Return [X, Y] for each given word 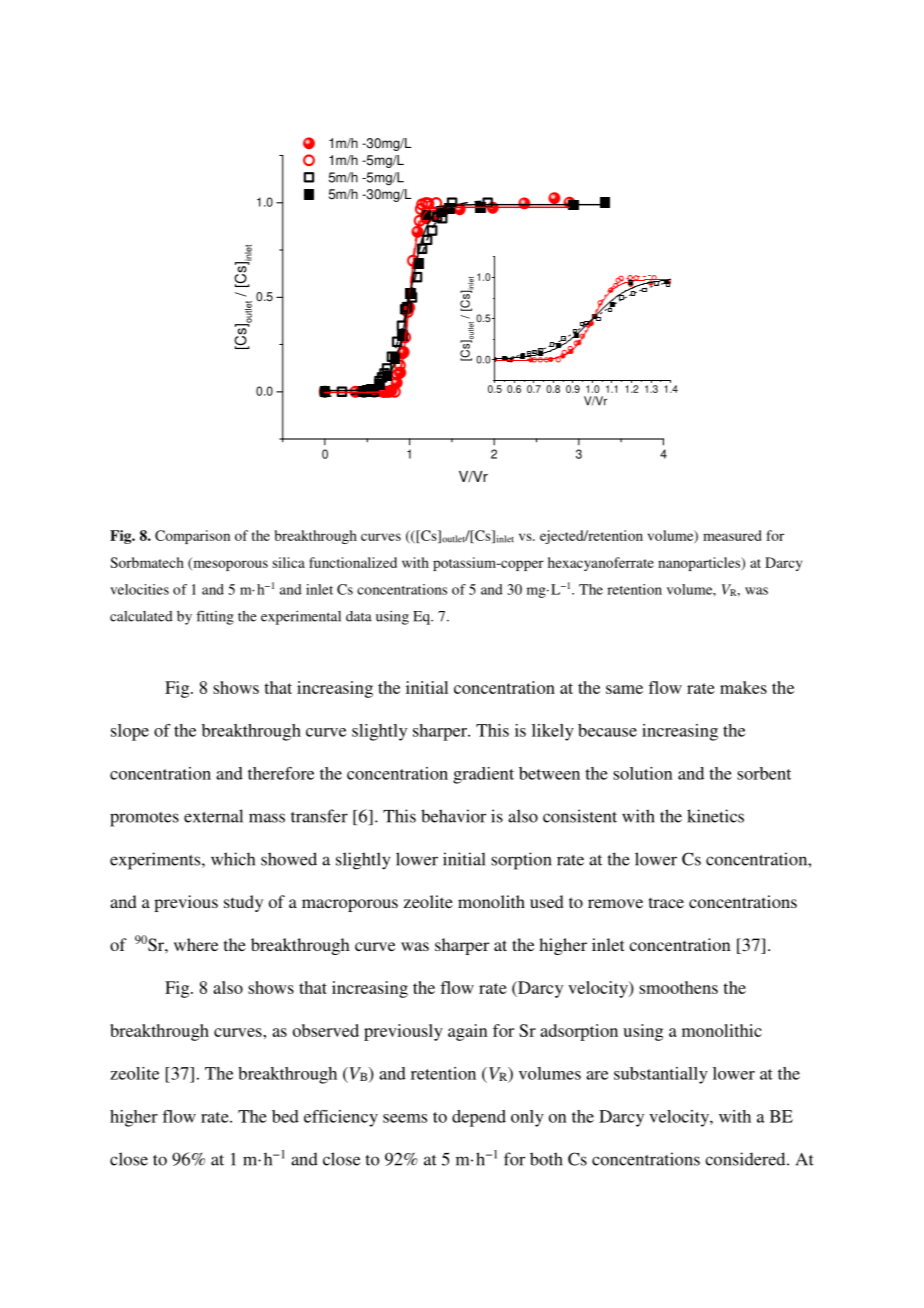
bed [285, 1116]
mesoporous [229, 564]
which [233, 859]
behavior [453, 816]
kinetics [715, 816]
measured [732, 535]
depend [479, 1118]
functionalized [353, 562]
